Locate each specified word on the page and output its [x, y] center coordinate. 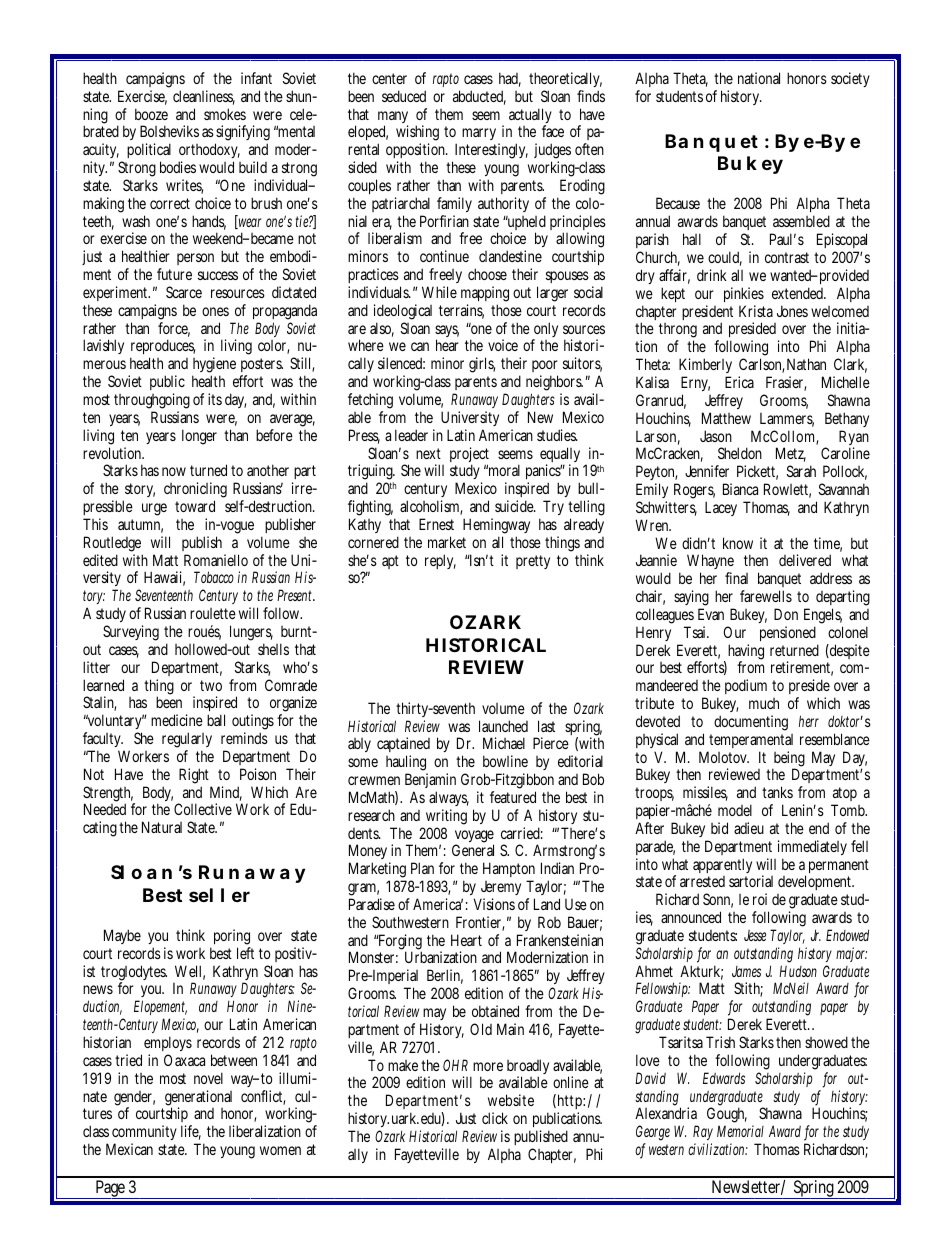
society [850, 79]
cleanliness [204, 97]
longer [199, 437]
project [469, 456]
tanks [777, 792]
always [449, 800]
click [495, 1118]
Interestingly [490, 152]
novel [208, 1078]
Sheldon [740, 453]
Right [194, 777]
